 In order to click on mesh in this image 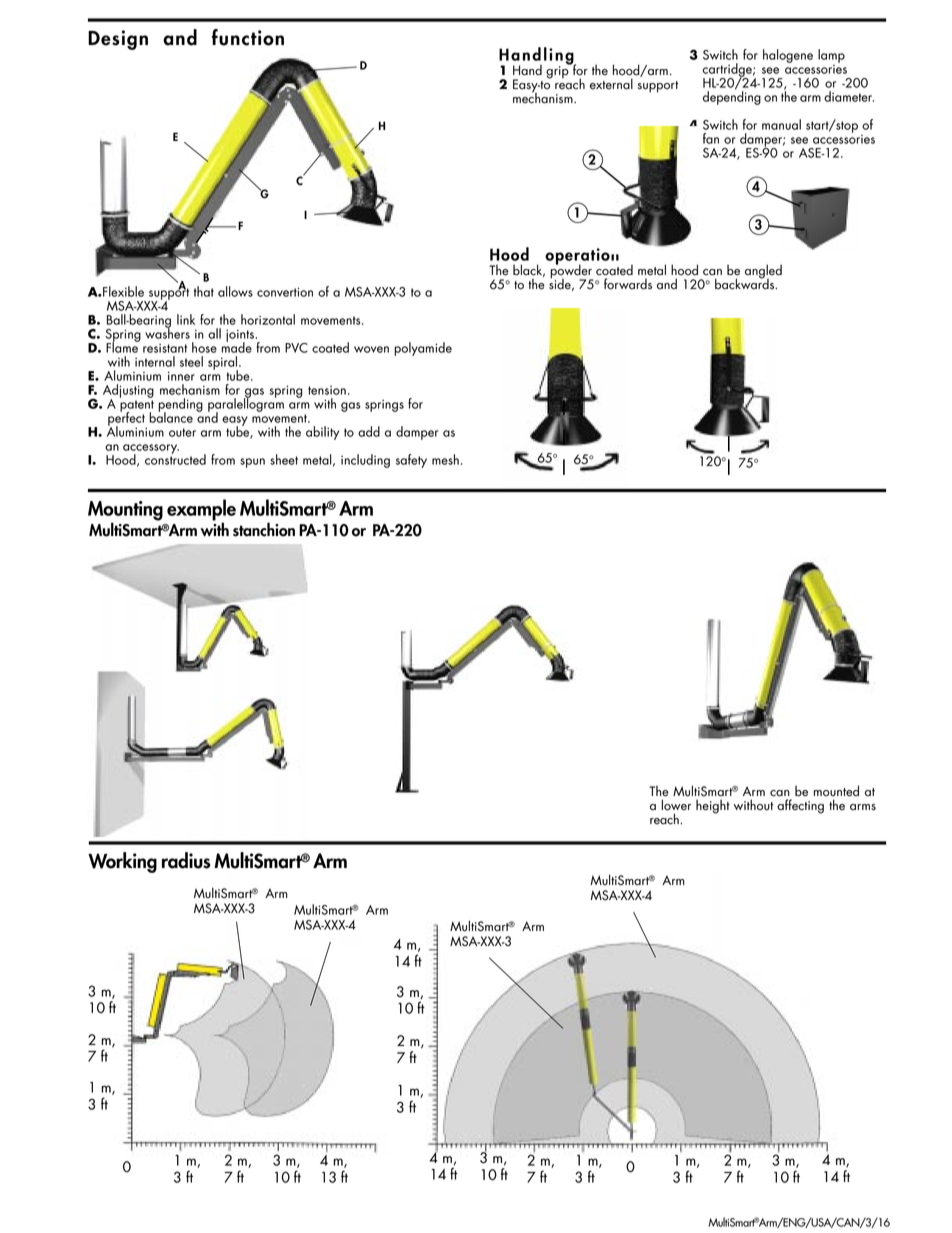, I will do `click(445, 459)`.
